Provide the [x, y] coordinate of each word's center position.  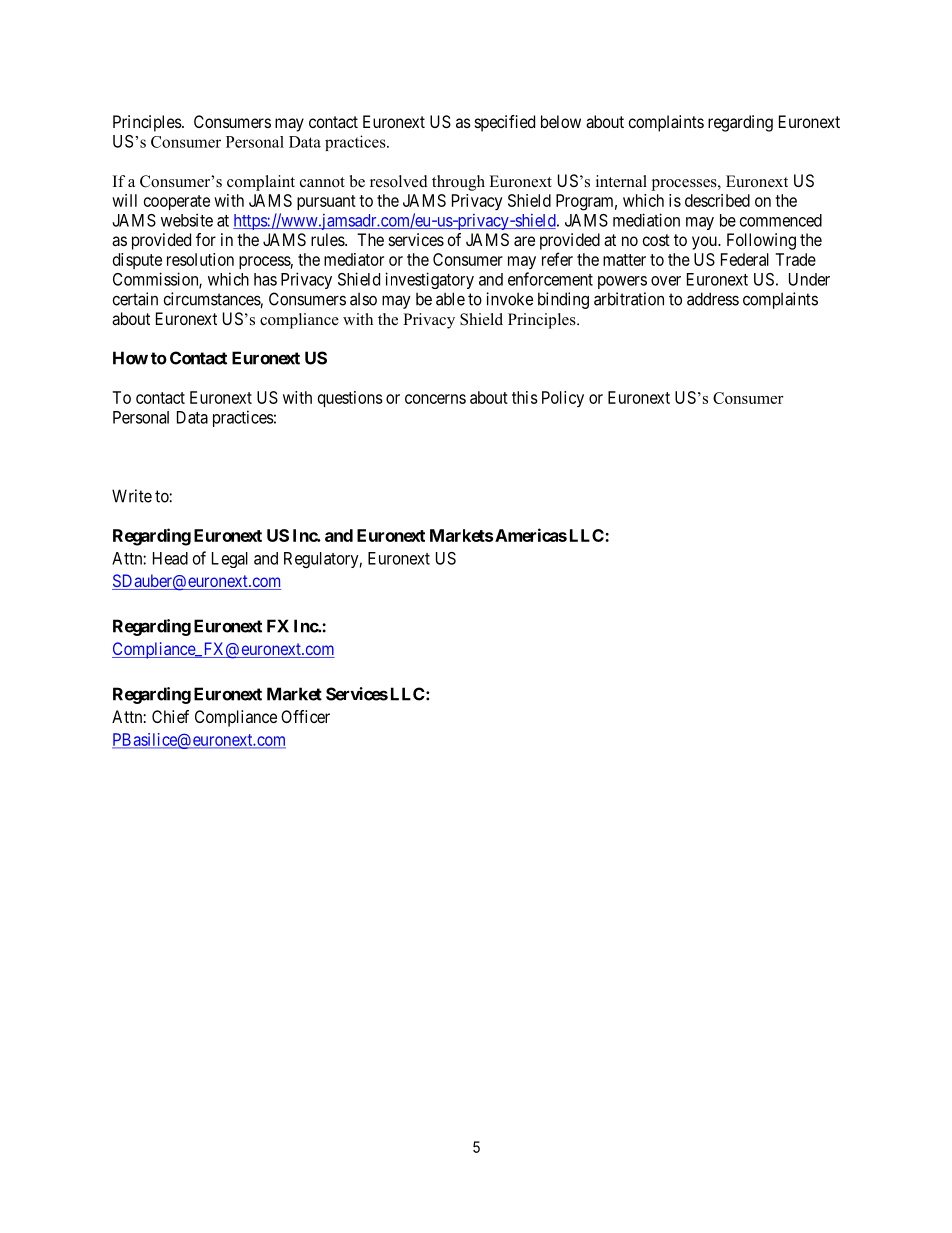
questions [350, 399]
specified [505, 123]
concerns [435, 399]
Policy [563, 399]
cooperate [177, 202]
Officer [305, 716]
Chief [170, 716]
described [717, 200]
